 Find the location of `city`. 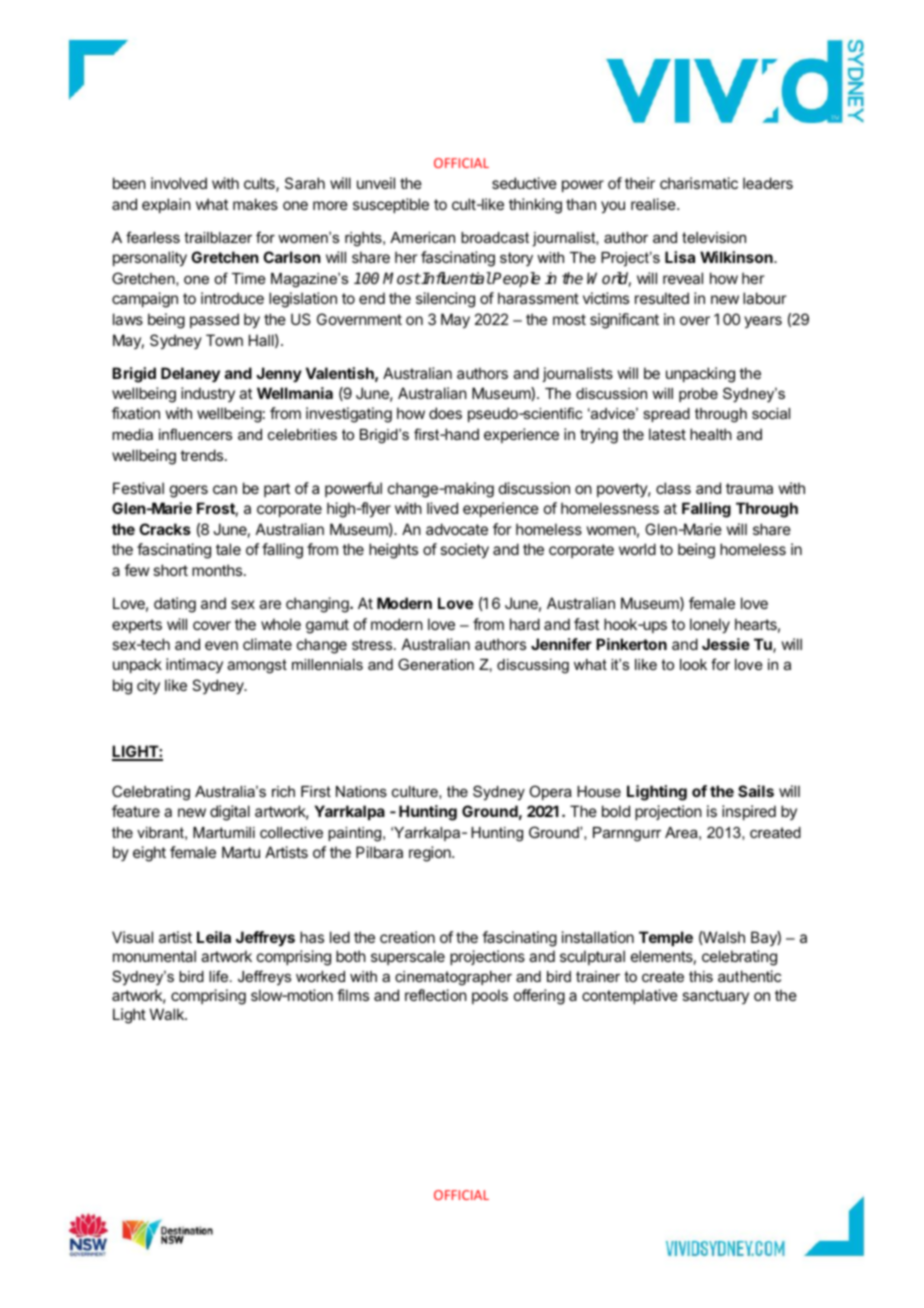

city is located at coordinates (148, 686).
